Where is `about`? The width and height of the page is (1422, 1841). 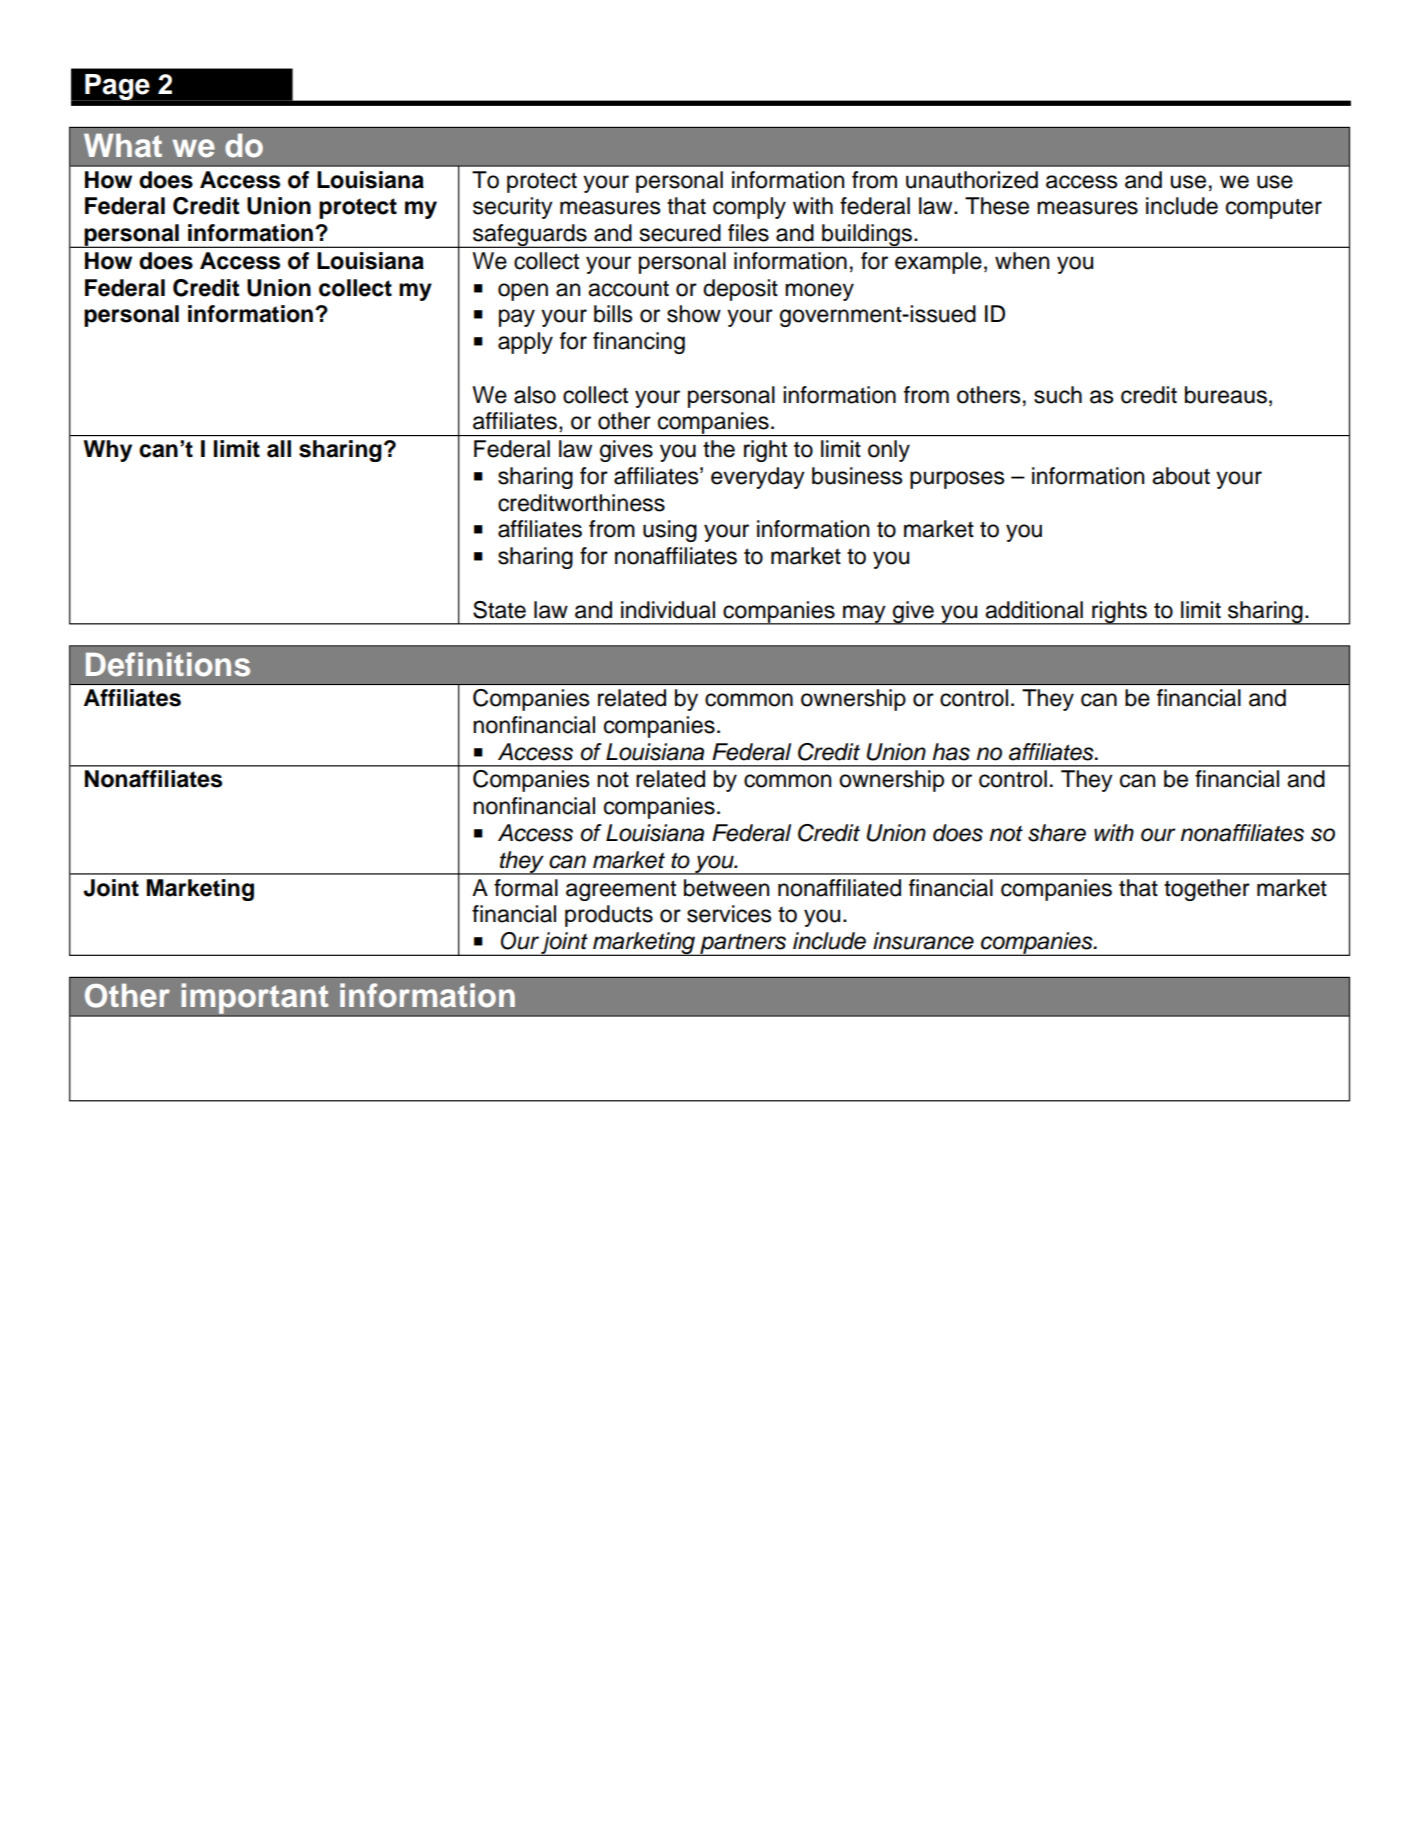 about is located at coordinates (1181, 476).
